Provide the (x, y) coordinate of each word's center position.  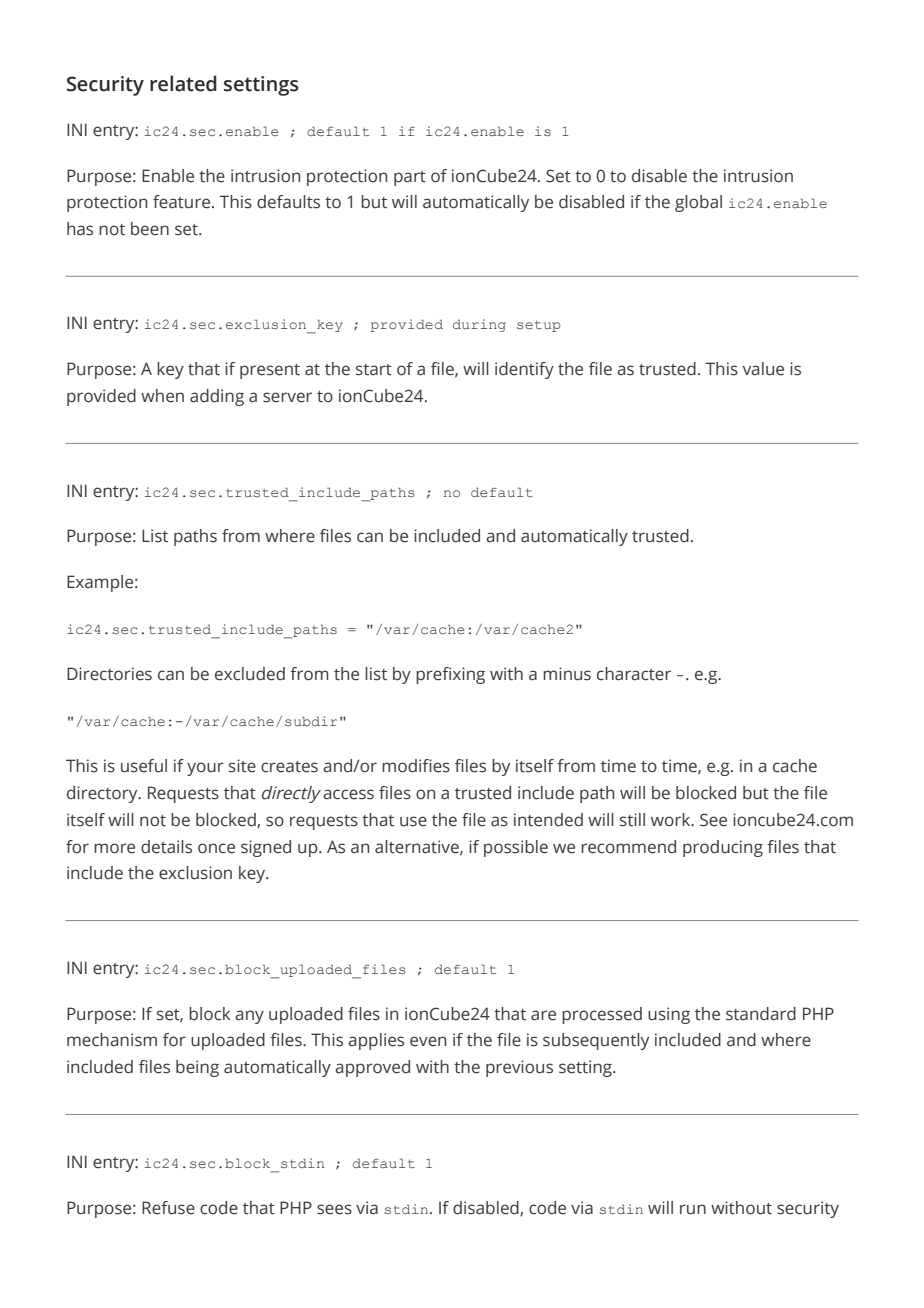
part (410, 178)
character (634, 674)
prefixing (450, 675)
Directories (109, 674)
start (374, 370)
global (698, 203)
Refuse (168, 1208)
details (166, 847)
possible (516, 848)
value (763, 369)
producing (723, 848)
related (183, 83)
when (162, 396)
